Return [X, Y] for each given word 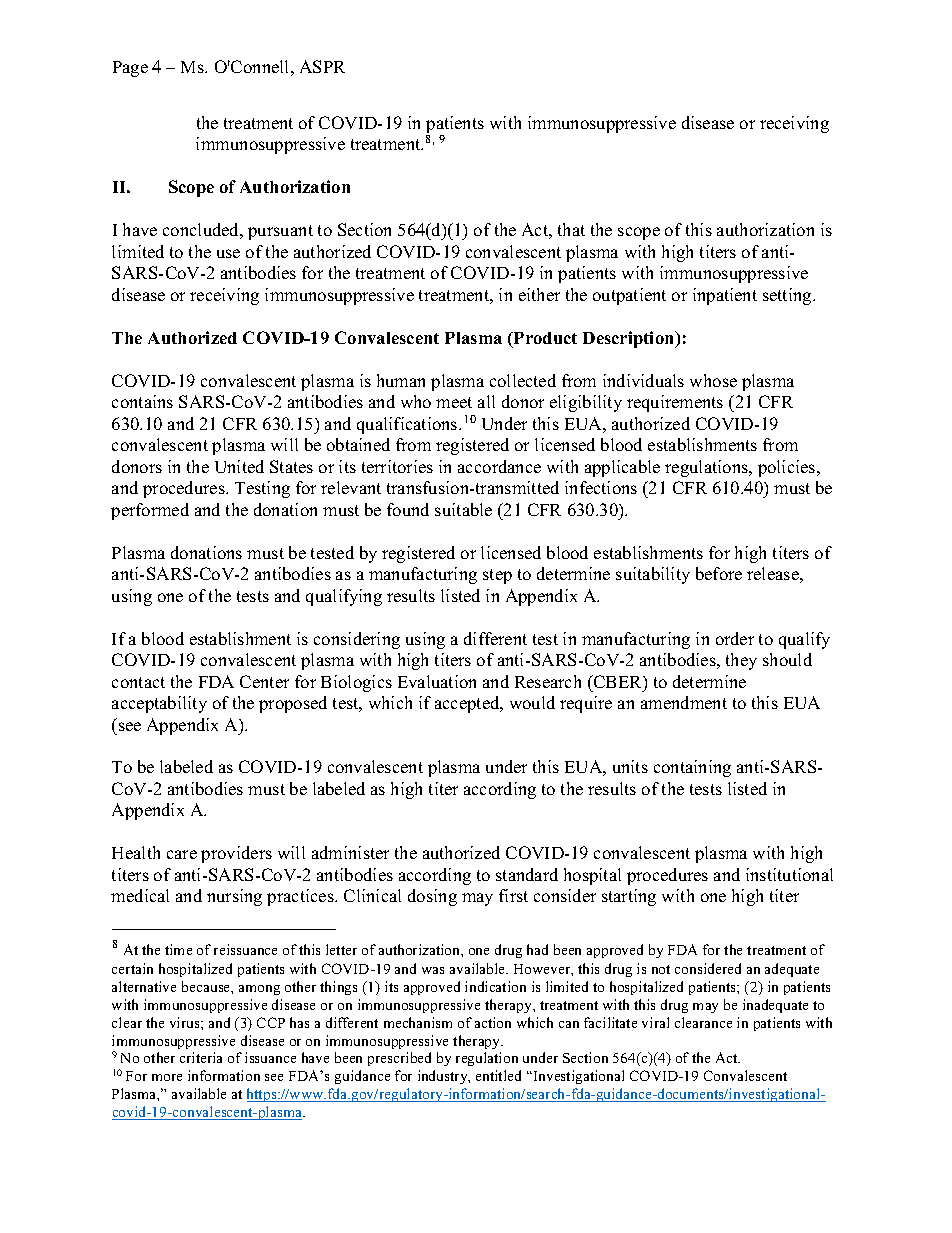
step [497, 576]
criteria [201, 1057]
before [719, 573]
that [571, 229]
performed [150, 511]
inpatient [725, 296]
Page [130, 69]
